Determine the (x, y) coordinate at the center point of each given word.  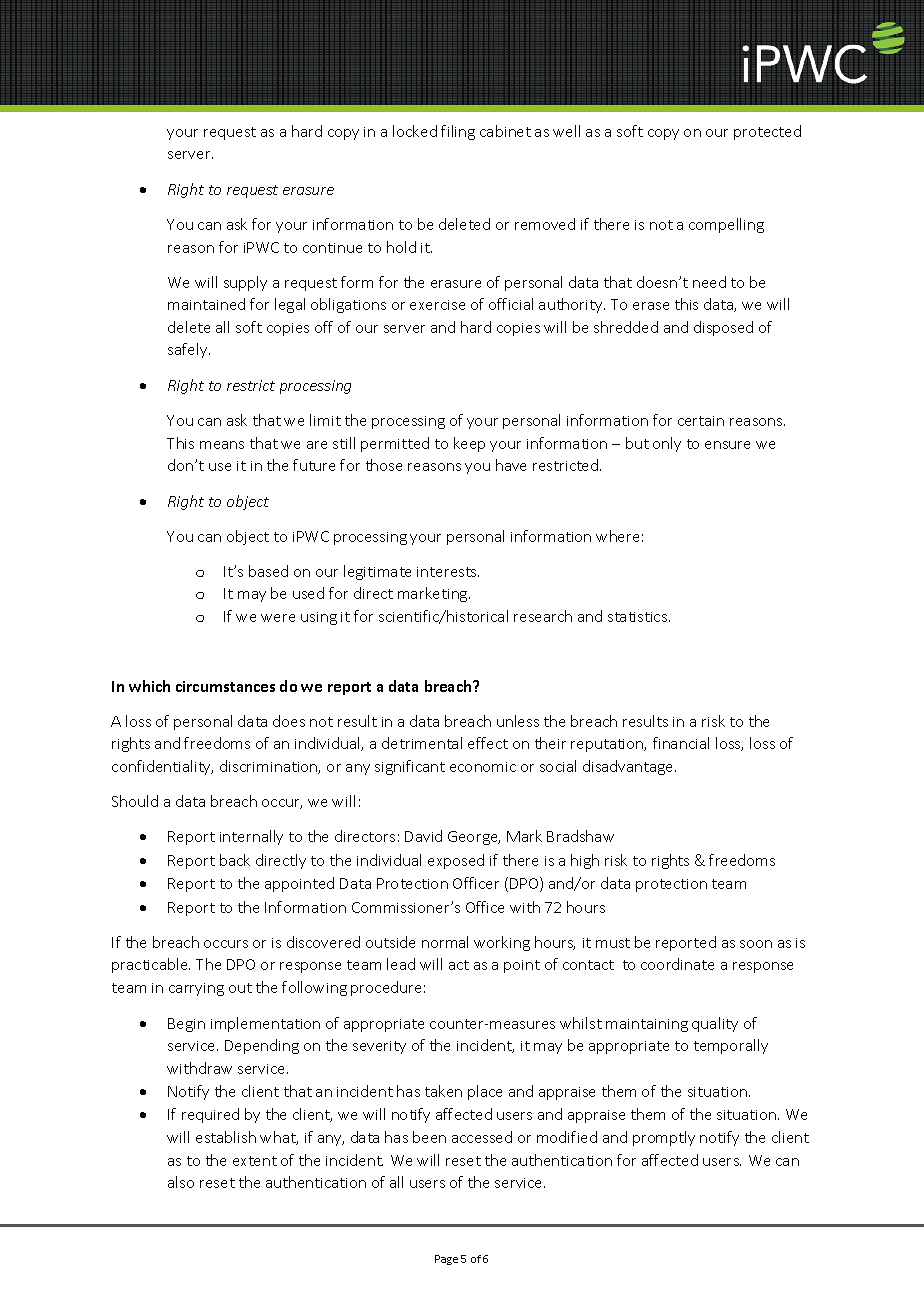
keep (469, 444)
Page (446, 1260)
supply (245, 283)
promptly (664, 1138)
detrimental (422, 743)
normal (445, 942)
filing (458, 132)
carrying (196, 989)
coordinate (677, 964)
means (222, 445)
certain (701, 421)
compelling (726, 225)
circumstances (225, 686)
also (181, 1182)
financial (681, 743)
